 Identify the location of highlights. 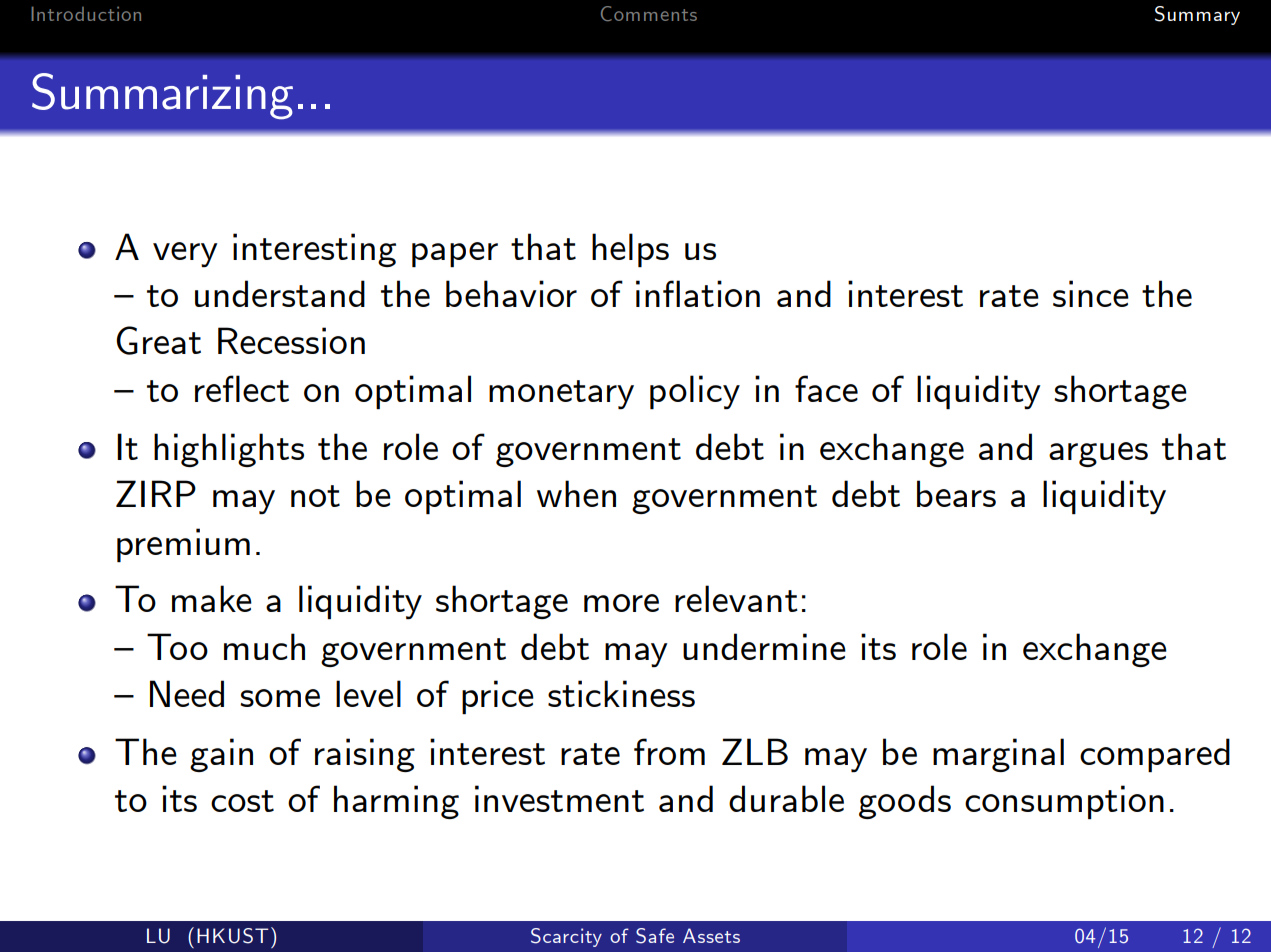
(229, 450).
